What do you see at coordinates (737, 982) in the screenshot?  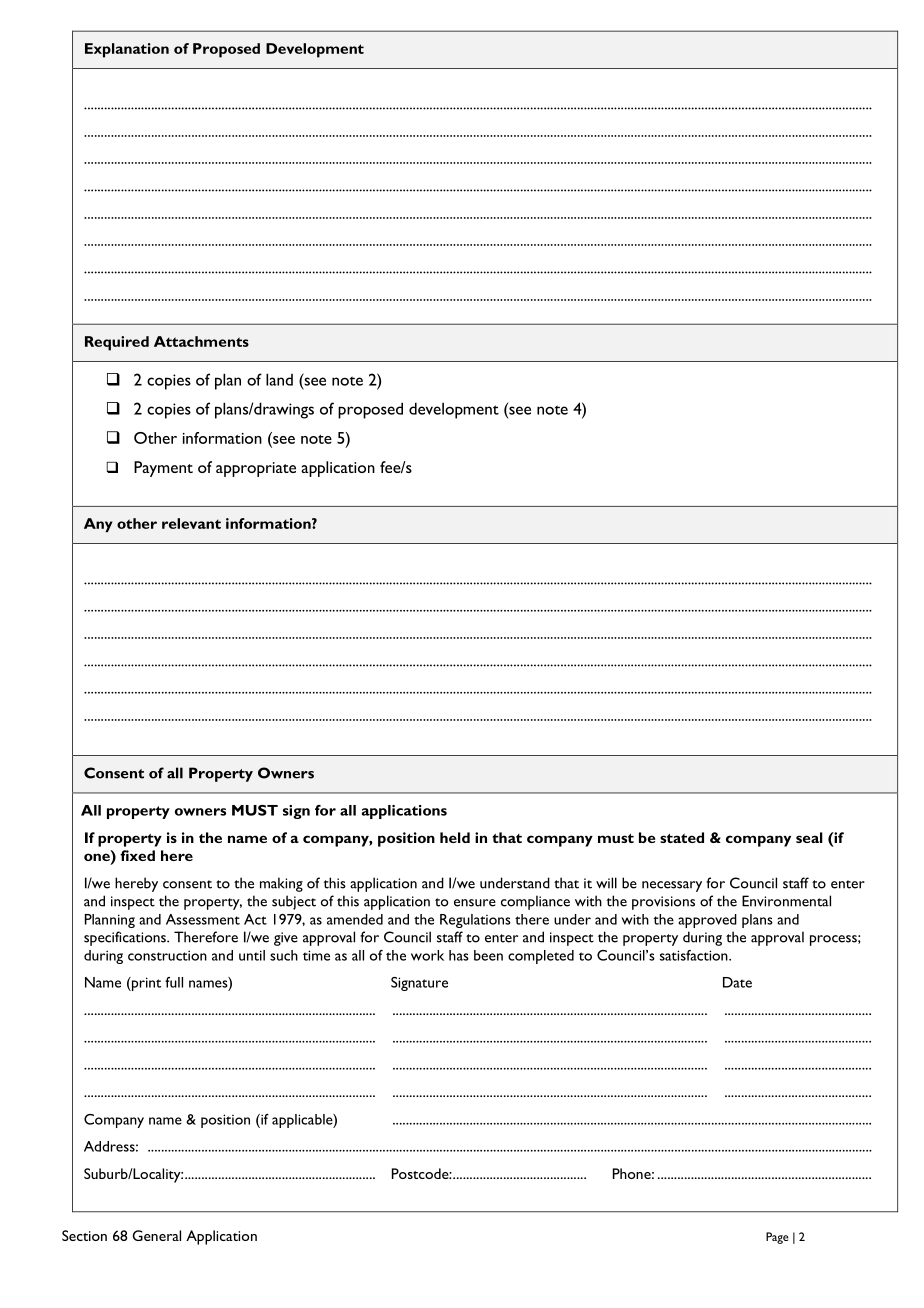 I see `Date` at bounding box center [737, 982].
